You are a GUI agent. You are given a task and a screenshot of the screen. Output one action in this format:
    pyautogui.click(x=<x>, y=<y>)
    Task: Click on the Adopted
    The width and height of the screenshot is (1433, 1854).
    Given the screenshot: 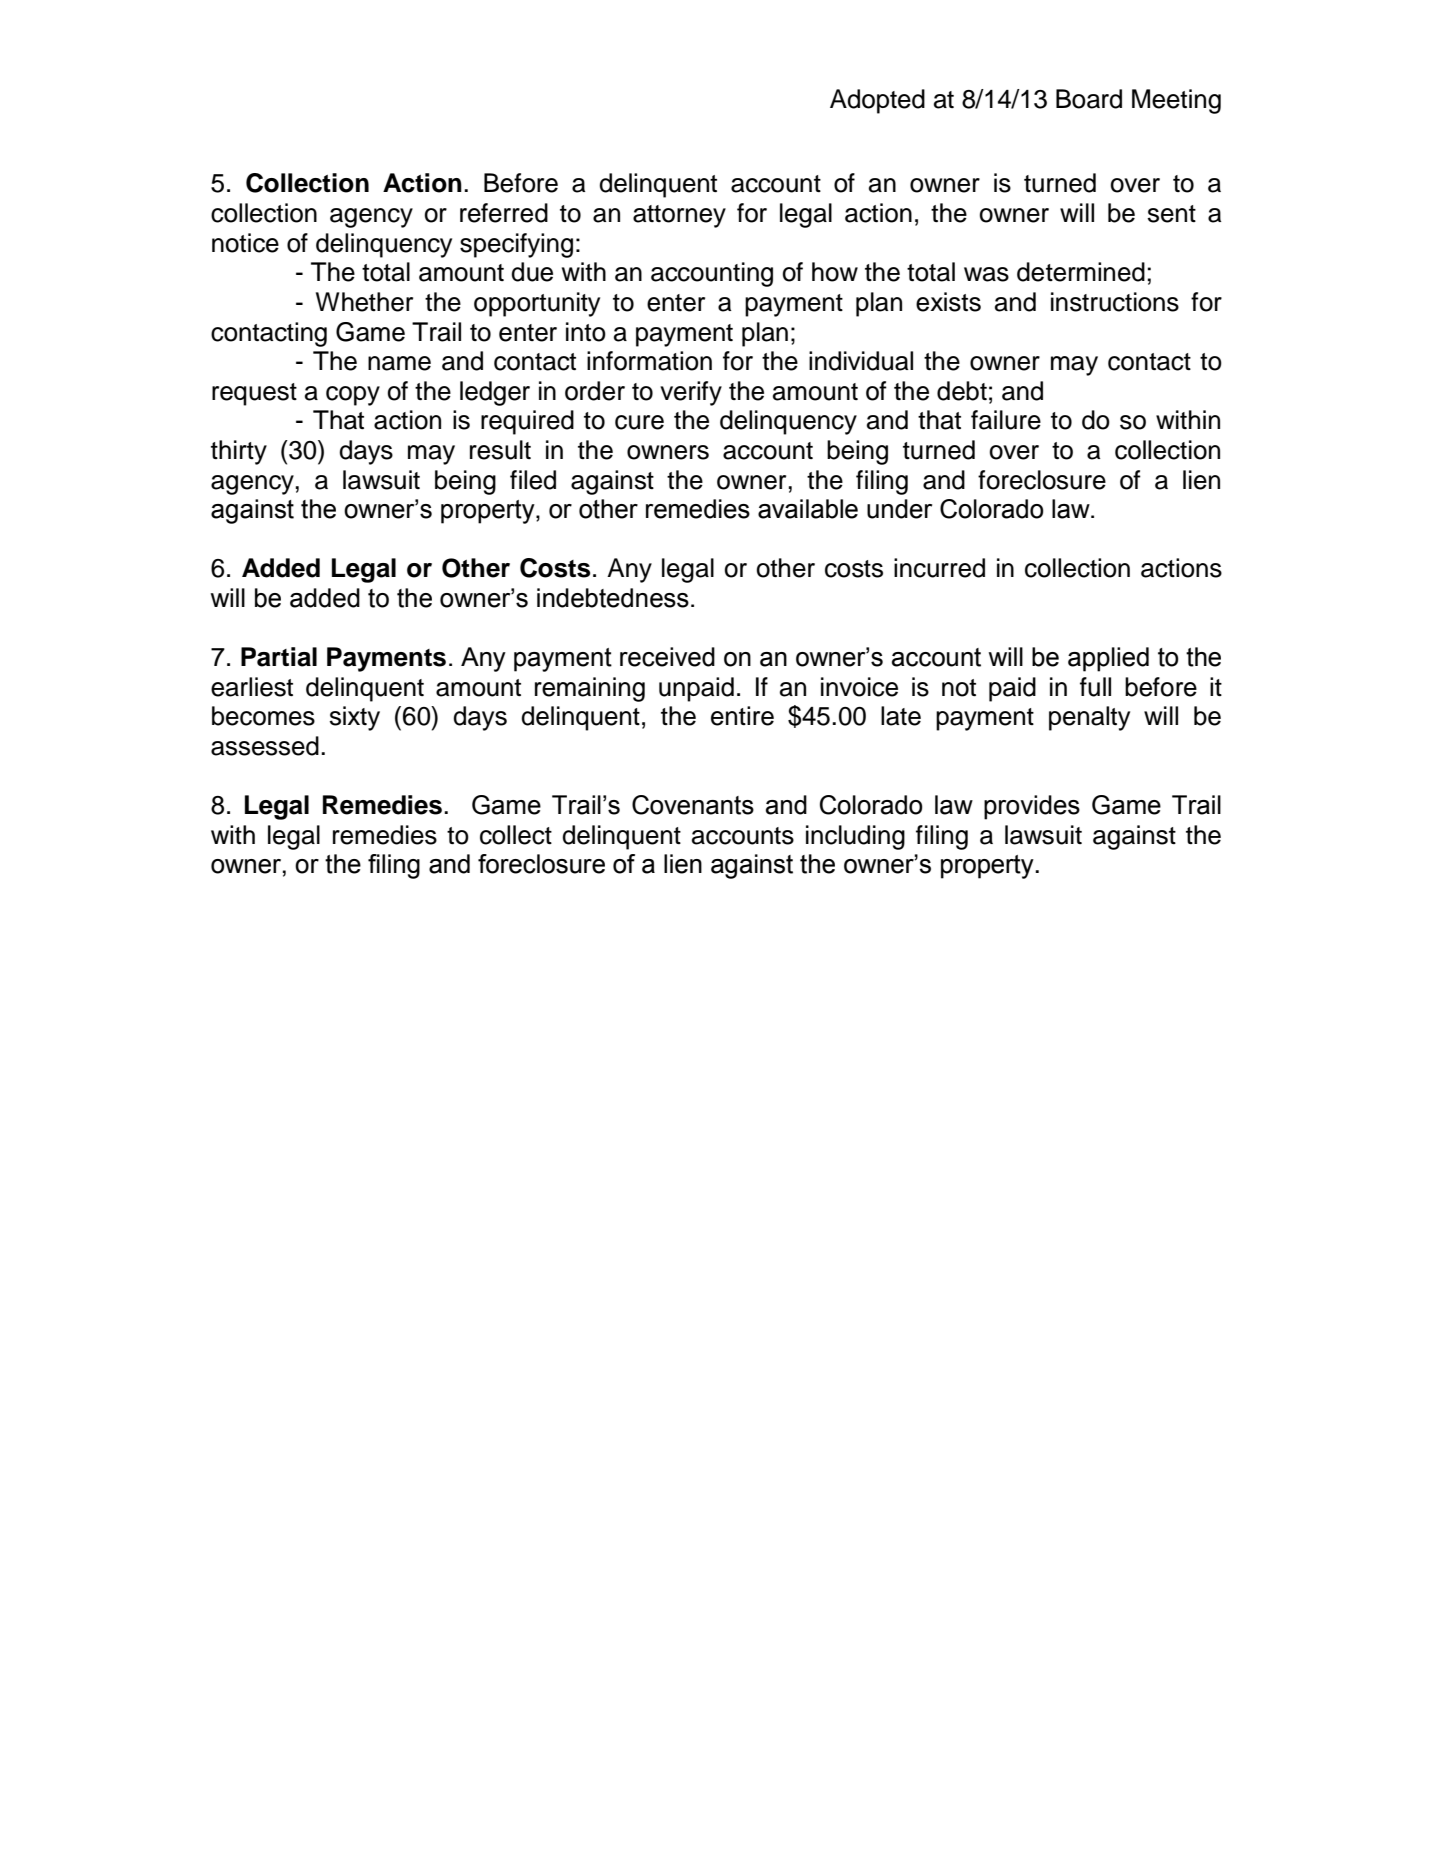 What is the action you would take?
    pyautogui.click(x=877, y=101)
